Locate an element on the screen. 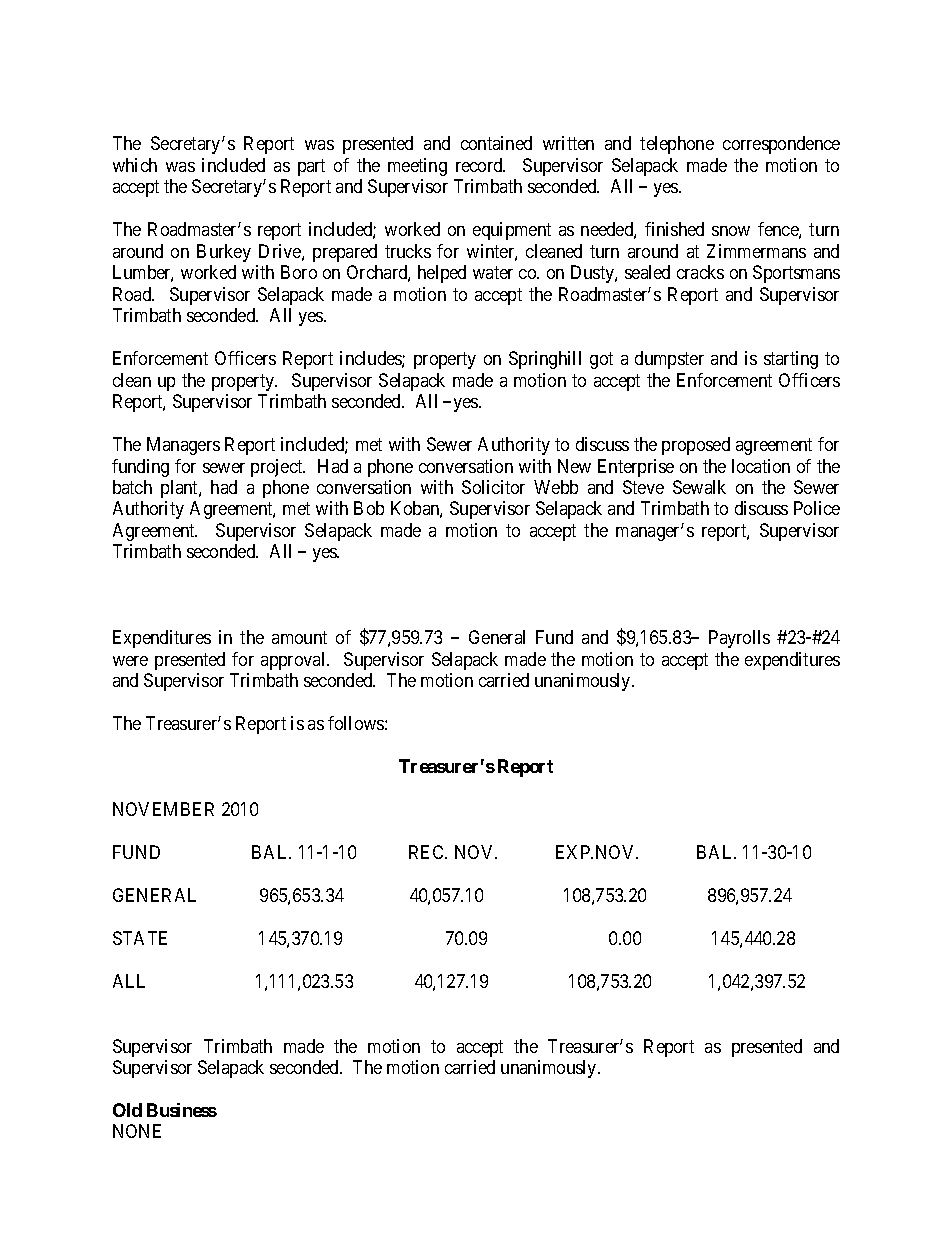  NOVEMBER is located at coordinates (163, 809).
